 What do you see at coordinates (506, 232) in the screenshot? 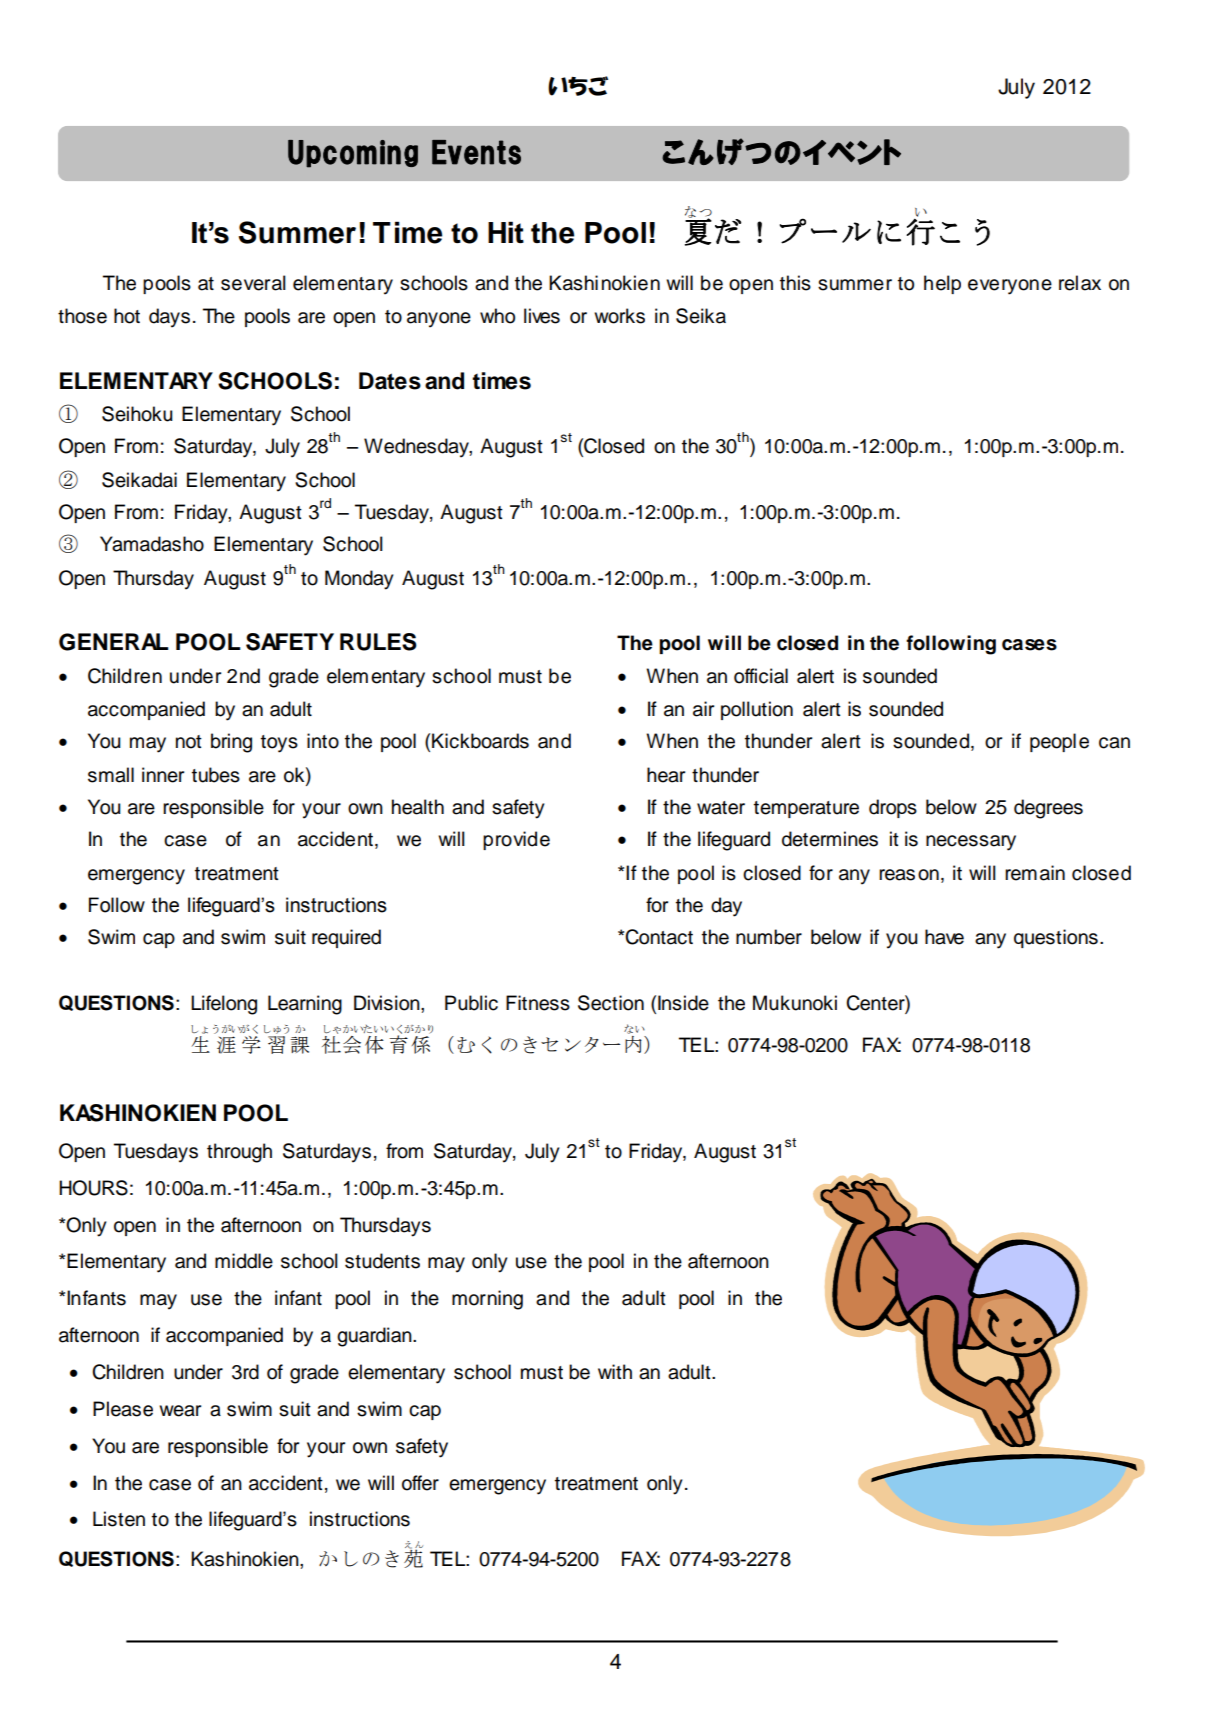
I see `Hit` at bounding box center [506, 232].
